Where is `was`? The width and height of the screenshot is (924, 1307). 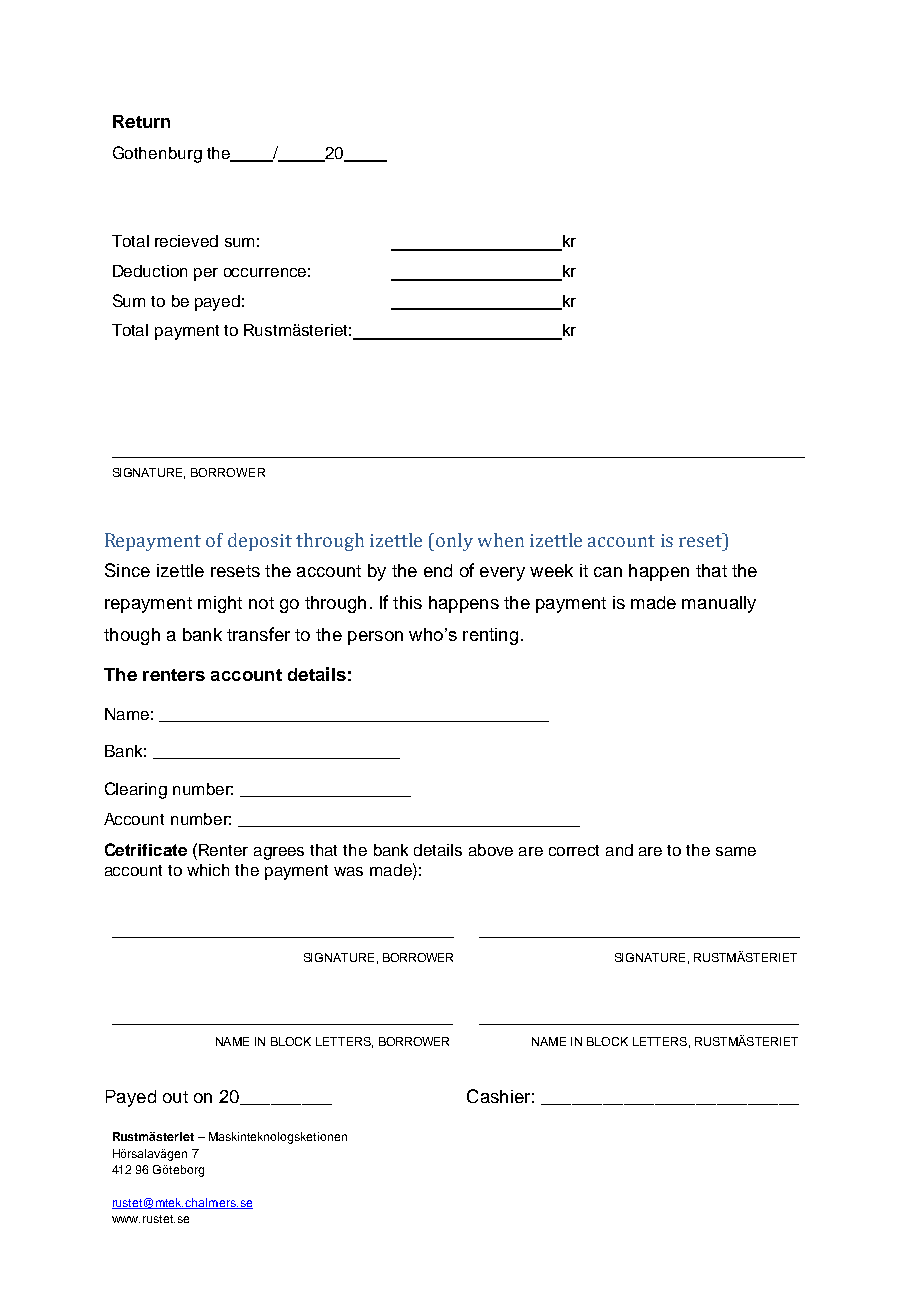 was is located at coordinates (348, 871).
